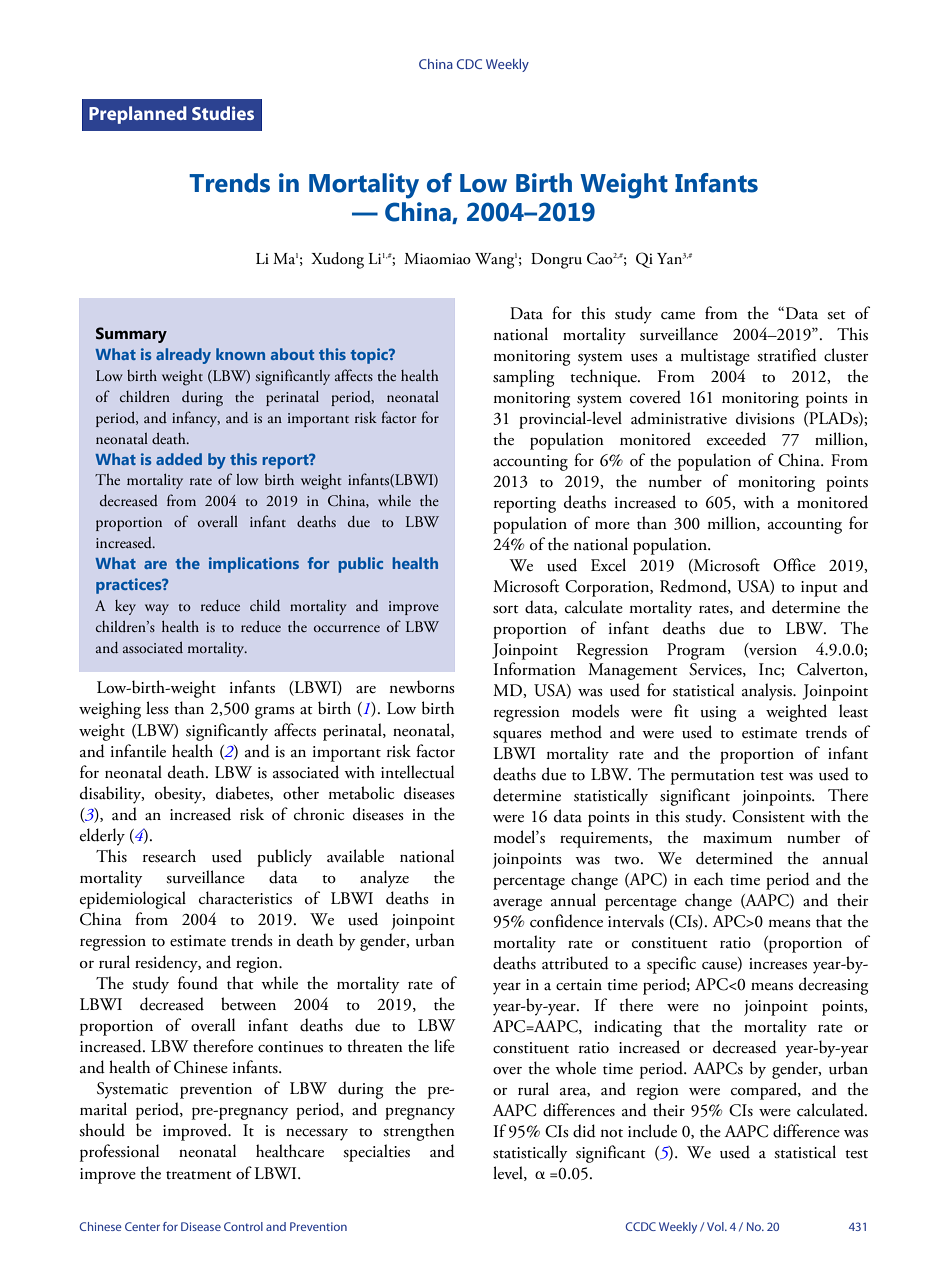 This image has width=948, height=1288. I want to click on strengthen, so click(419, 1132).
